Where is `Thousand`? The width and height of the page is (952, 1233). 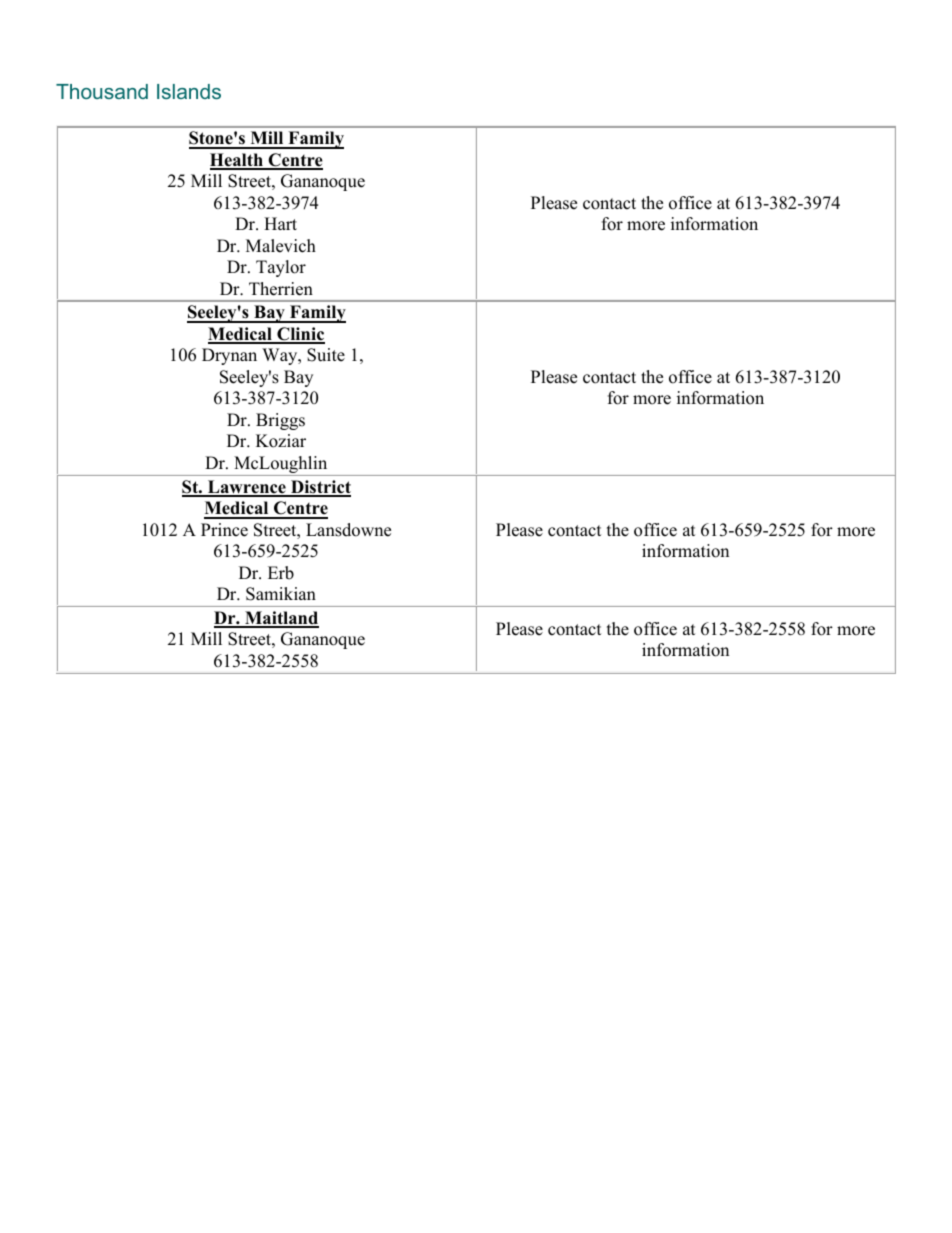 Thousand is located at coordinates (102, 91).
